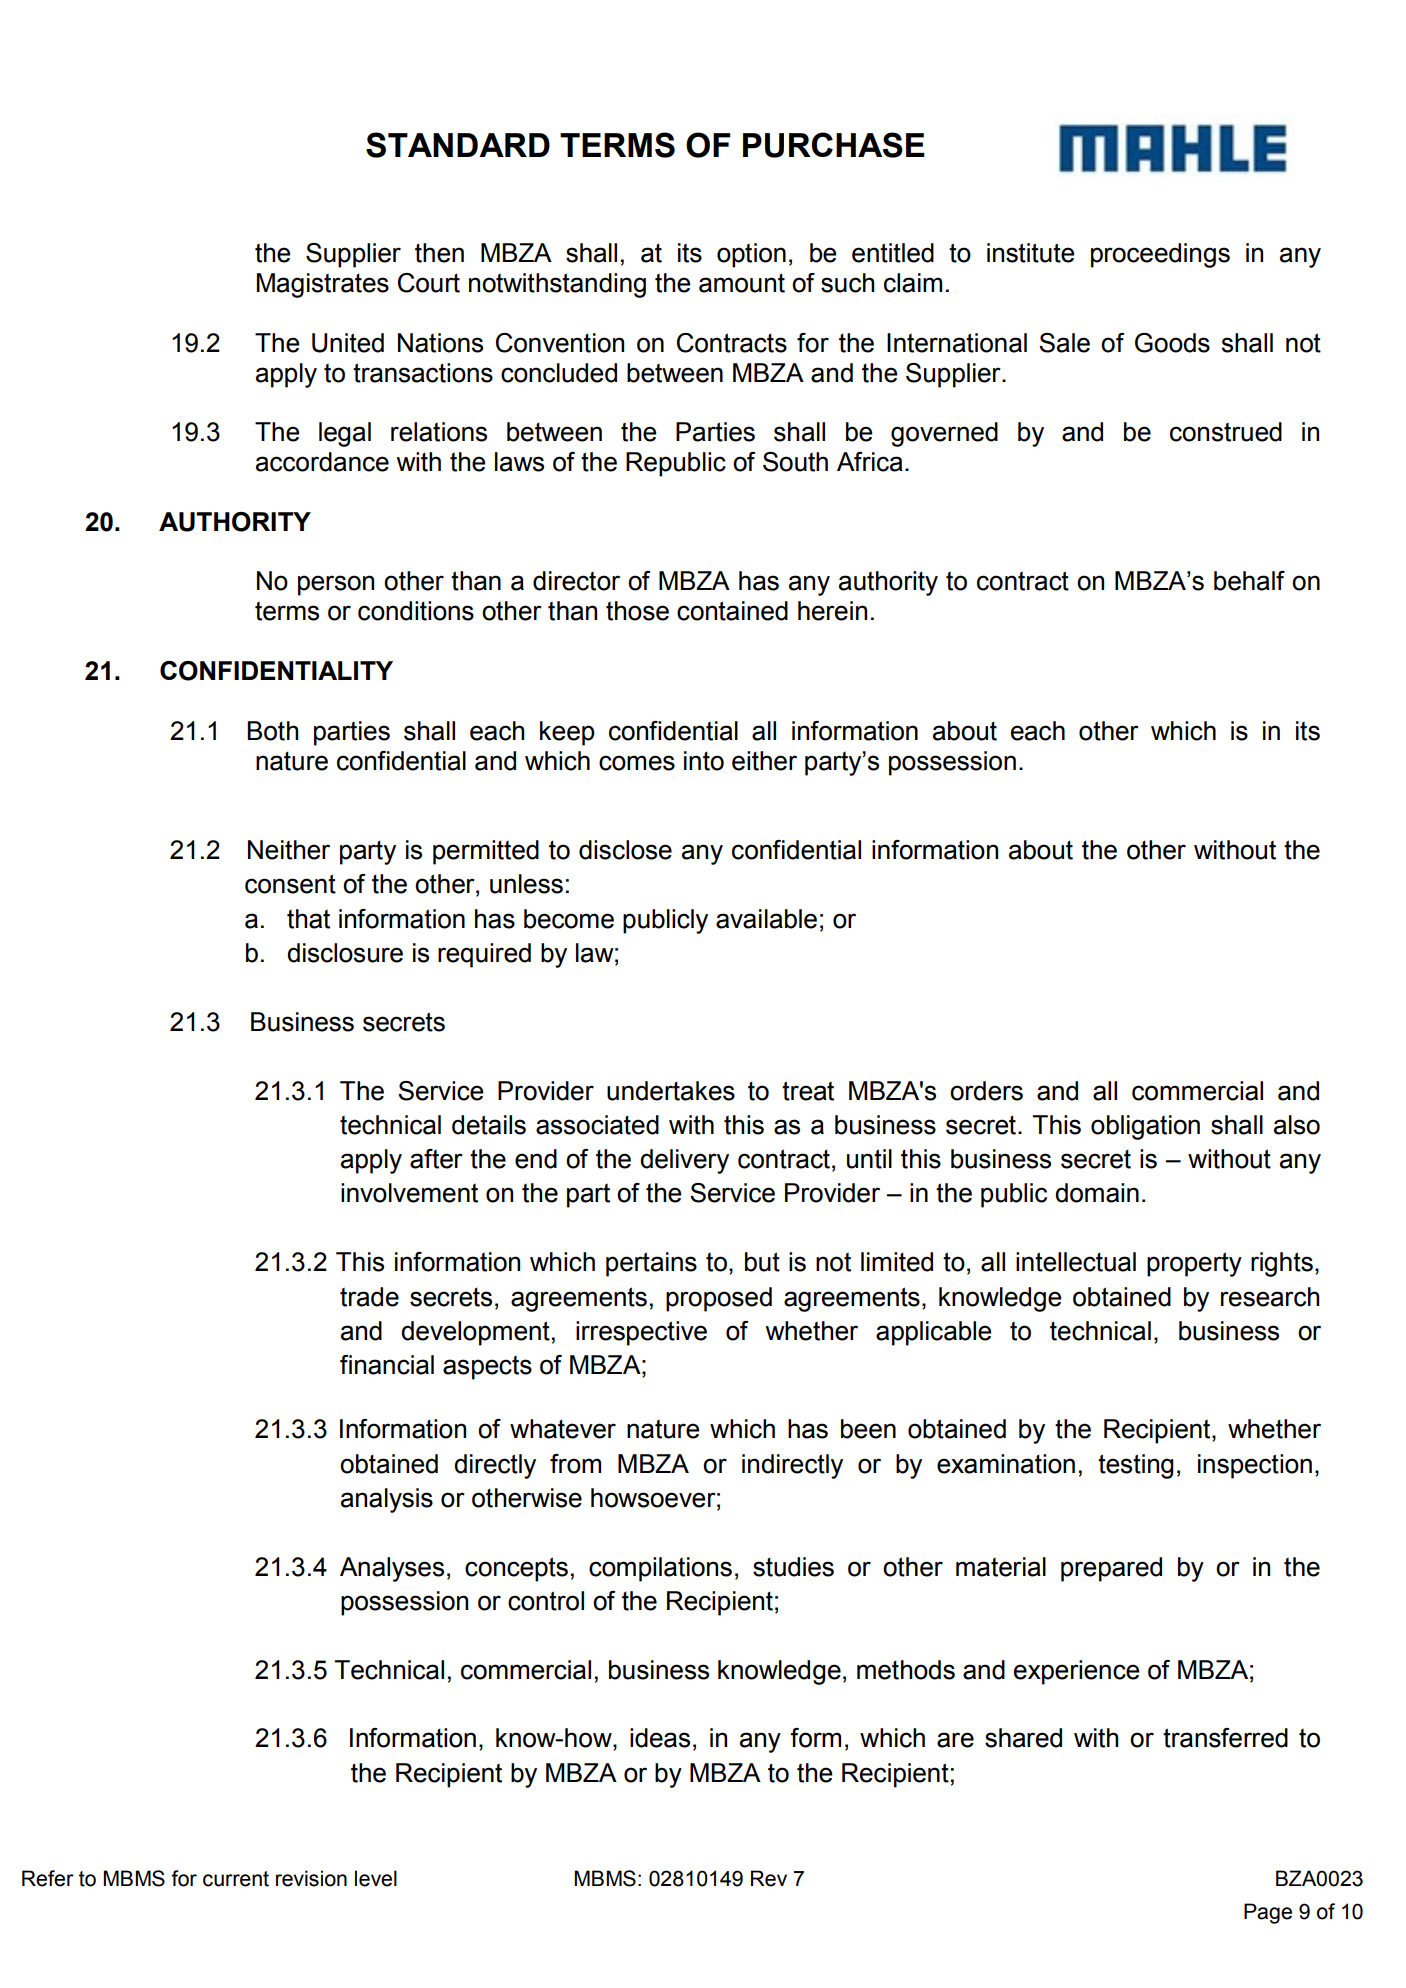 Image resolution: width=1406 pixels, height=1988 pixels. I want to click on current, so click(236, 1879).
